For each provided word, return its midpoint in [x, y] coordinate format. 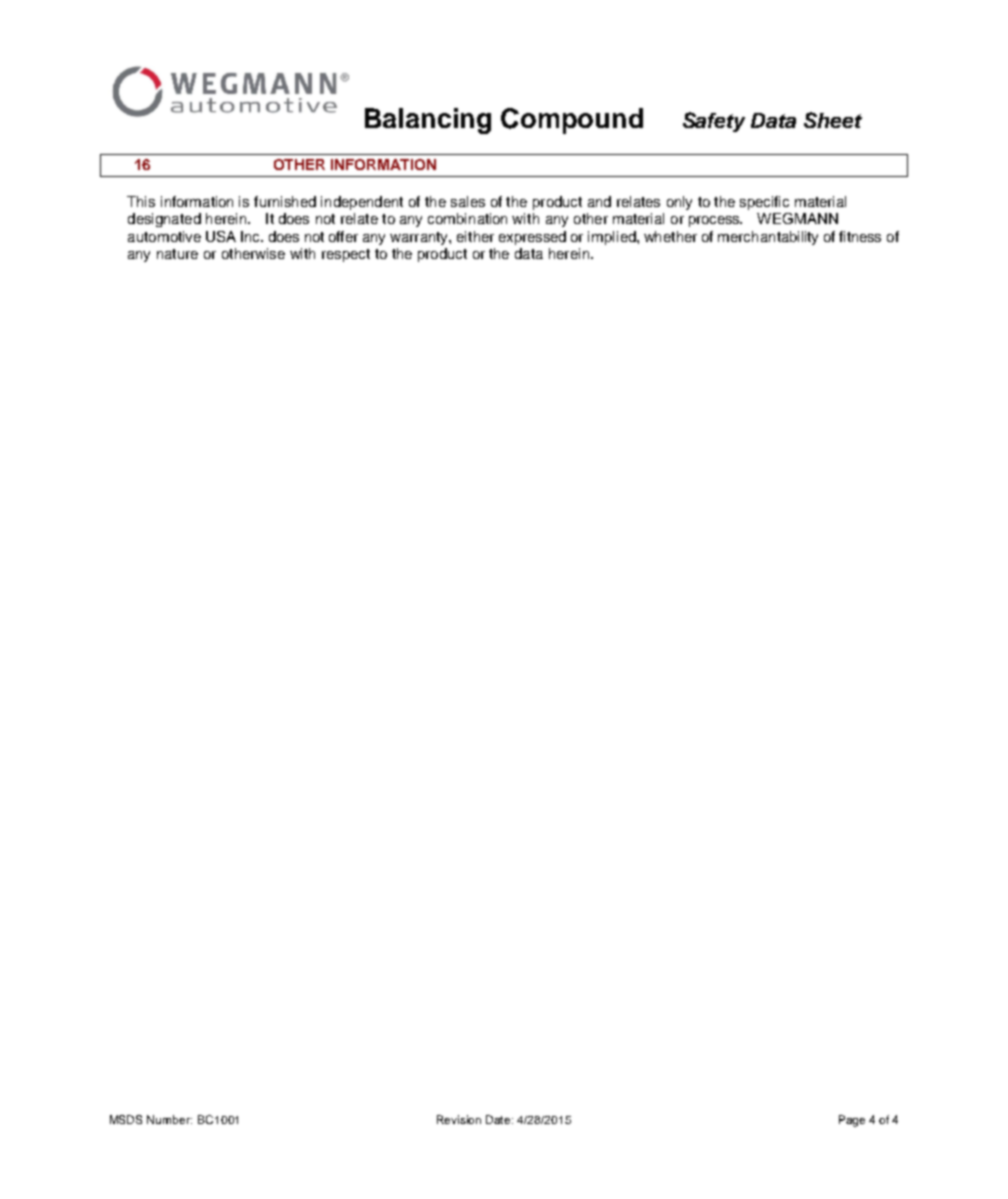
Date [499, 1119]
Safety [714, 122]
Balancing [428, 121]
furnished [285, 201]
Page [852, 1121]
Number [169, 1119]
